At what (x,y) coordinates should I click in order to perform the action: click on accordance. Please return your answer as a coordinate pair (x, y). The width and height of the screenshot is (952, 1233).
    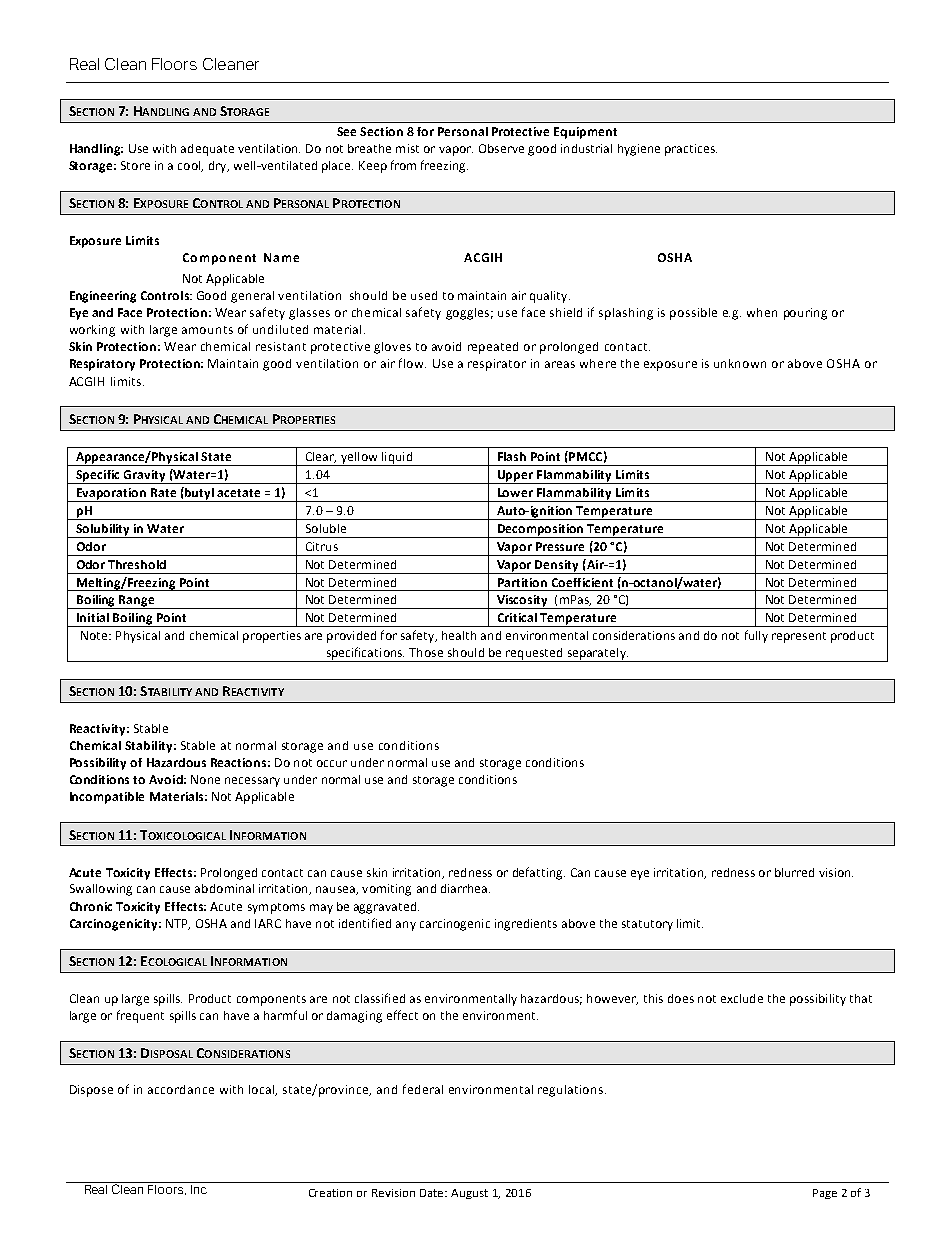
    Looking at the image, I should click on (181, 1089).
